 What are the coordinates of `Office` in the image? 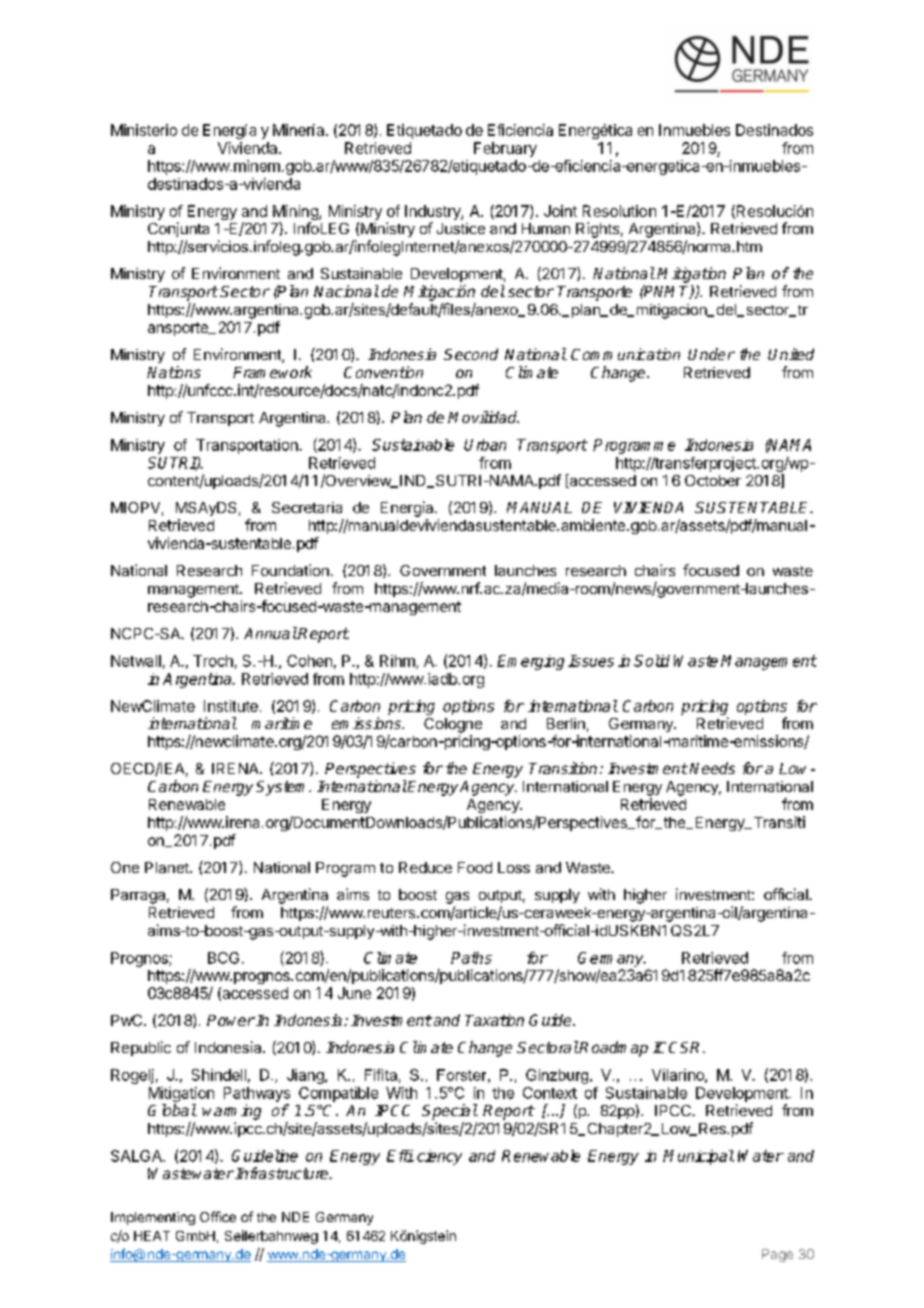 It's located at (218, 1216).
